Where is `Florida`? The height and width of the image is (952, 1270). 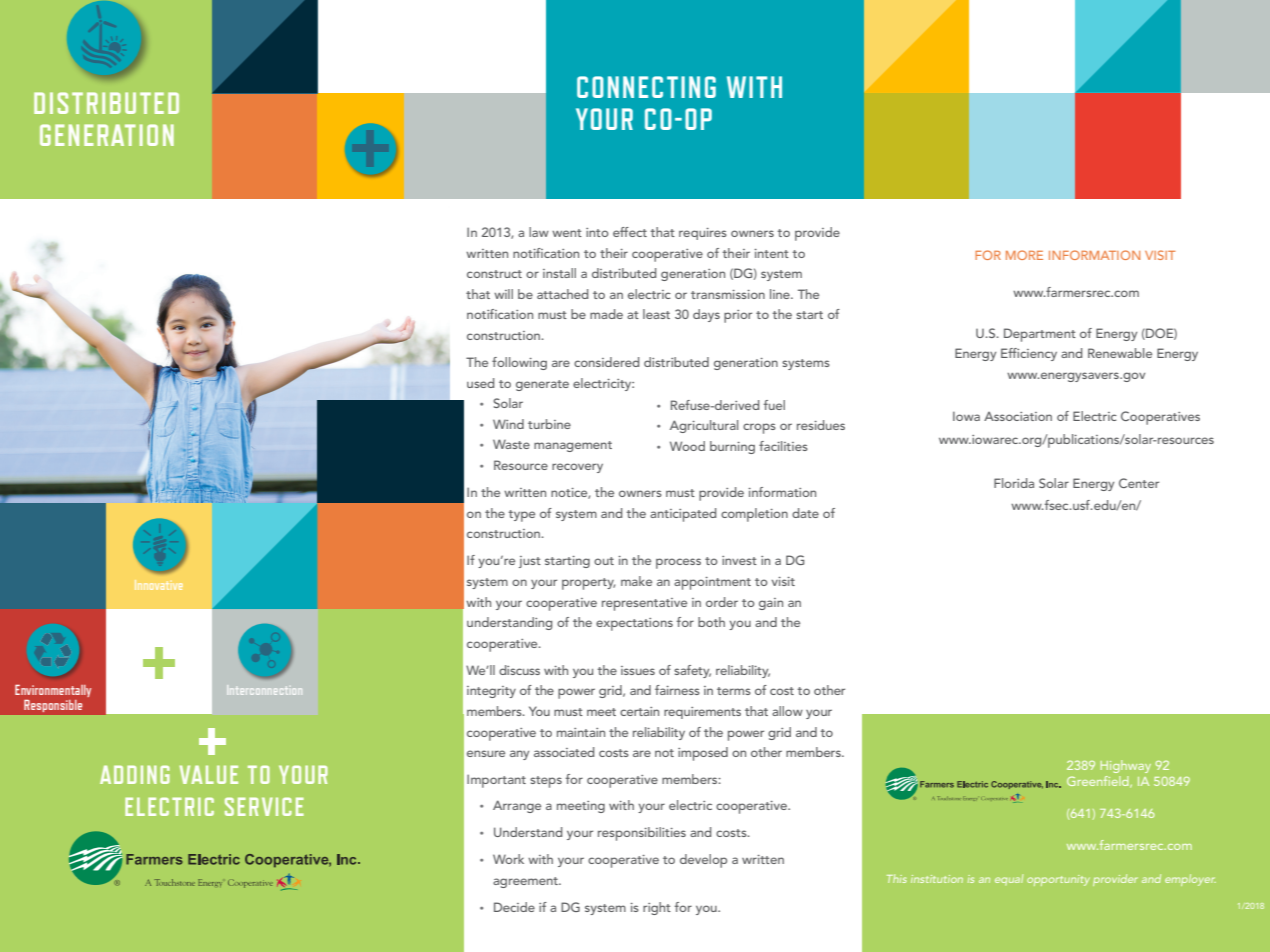
Florida is located at coordinates (1014, 483).
